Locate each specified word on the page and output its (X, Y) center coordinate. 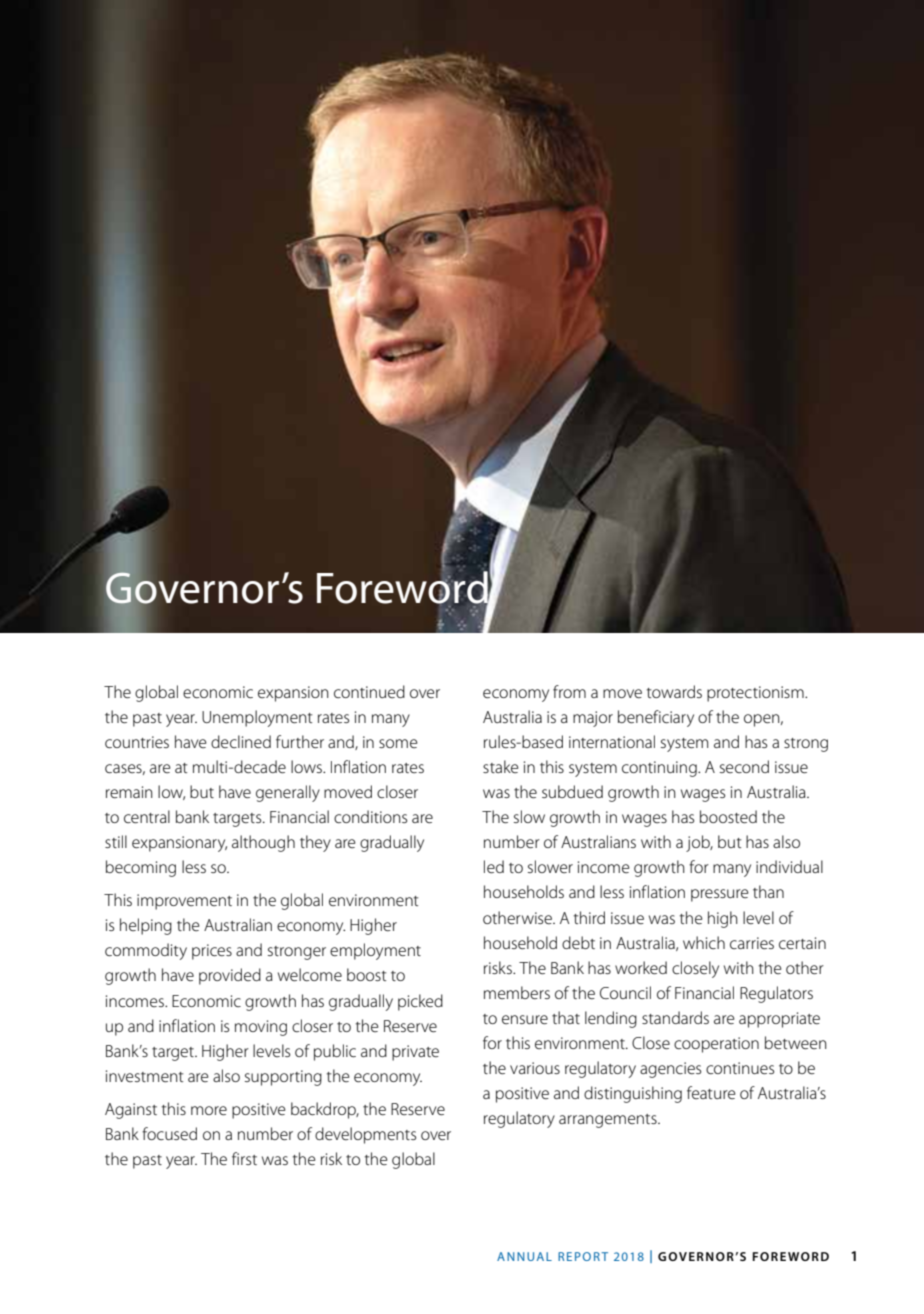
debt (578, 942)
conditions (370, 816)
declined (241, 741)
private (415, 1053)
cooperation (716, 1045)
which (704, 942)
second (744, 766)
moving (261, 1028)
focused (169, 1133)
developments (365, 1135)
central (147, 816)
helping (146, 926)
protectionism (756, 694)
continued (369, 691)
